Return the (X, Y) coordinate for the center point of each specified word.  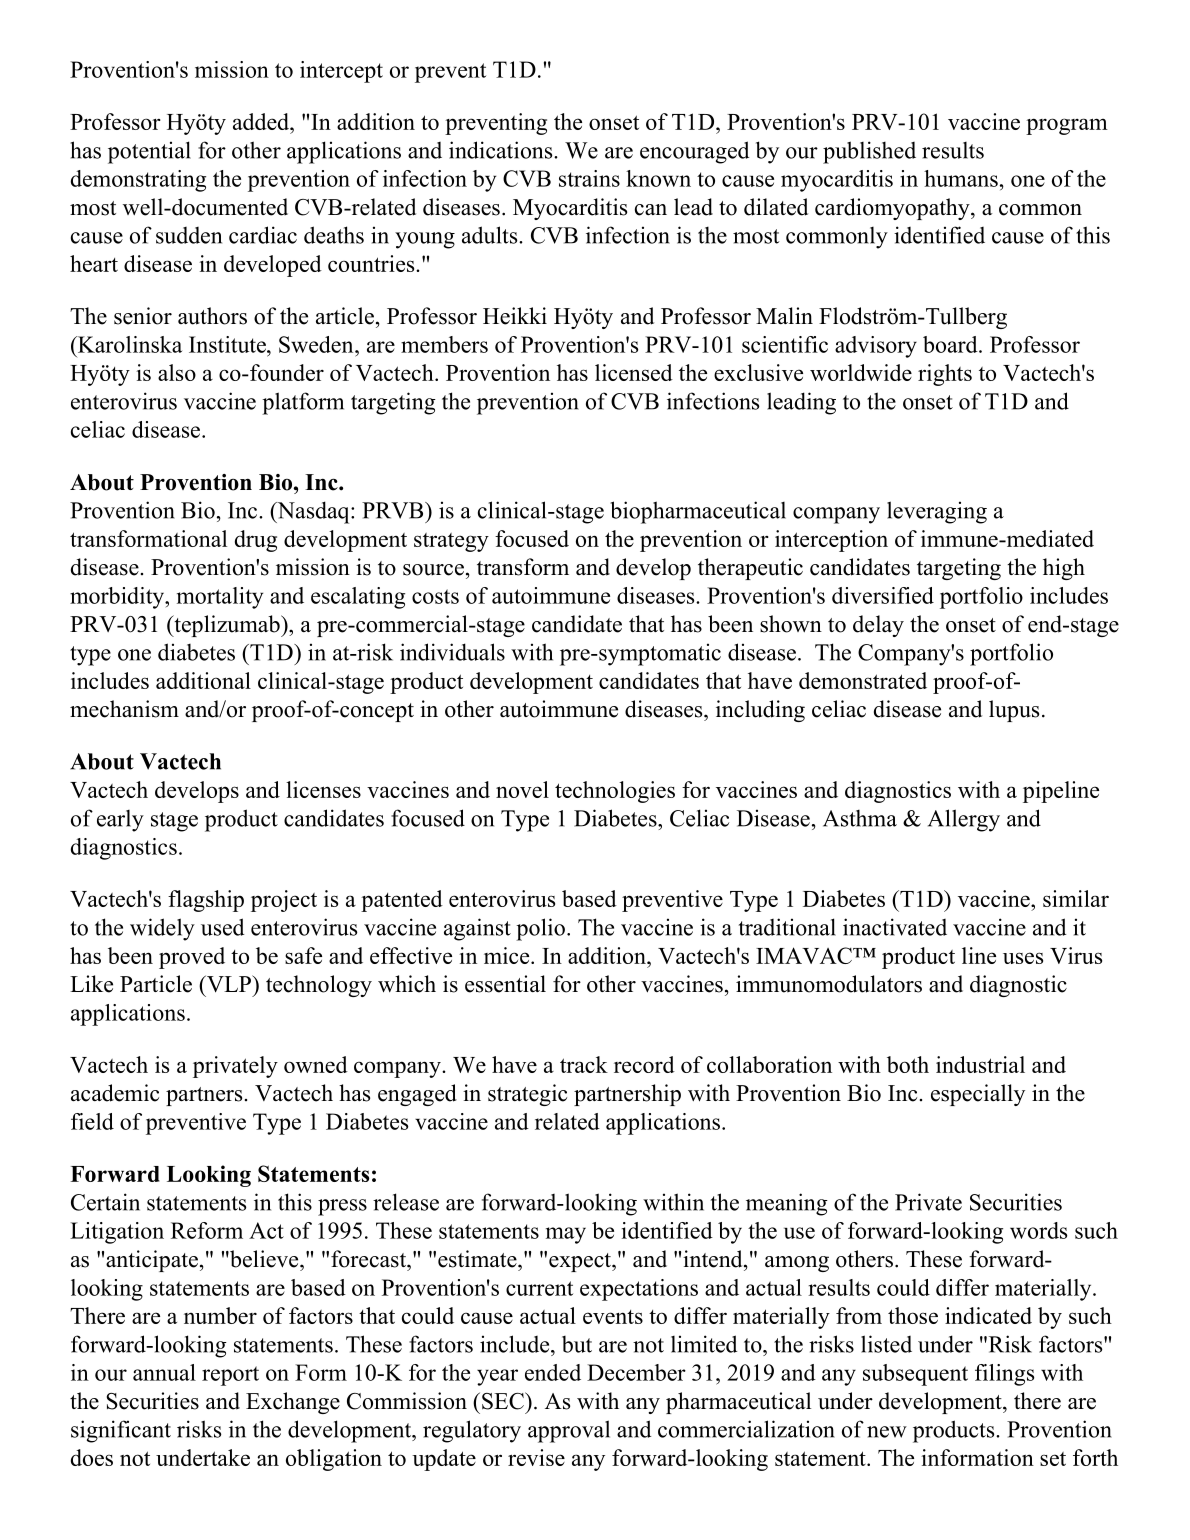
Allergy (964, 820)
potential (149, 152)
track (584, 1064)
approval (569, 1431)
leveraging (937, 512)
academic (115, 1093)
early (120, 821)
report (230, 1376)
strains (589, 178)
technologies (615, 792)
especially (978, 1095)
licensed (634, 372)
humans (961, 178)
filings (1004, 1375)
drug (256, 541)
